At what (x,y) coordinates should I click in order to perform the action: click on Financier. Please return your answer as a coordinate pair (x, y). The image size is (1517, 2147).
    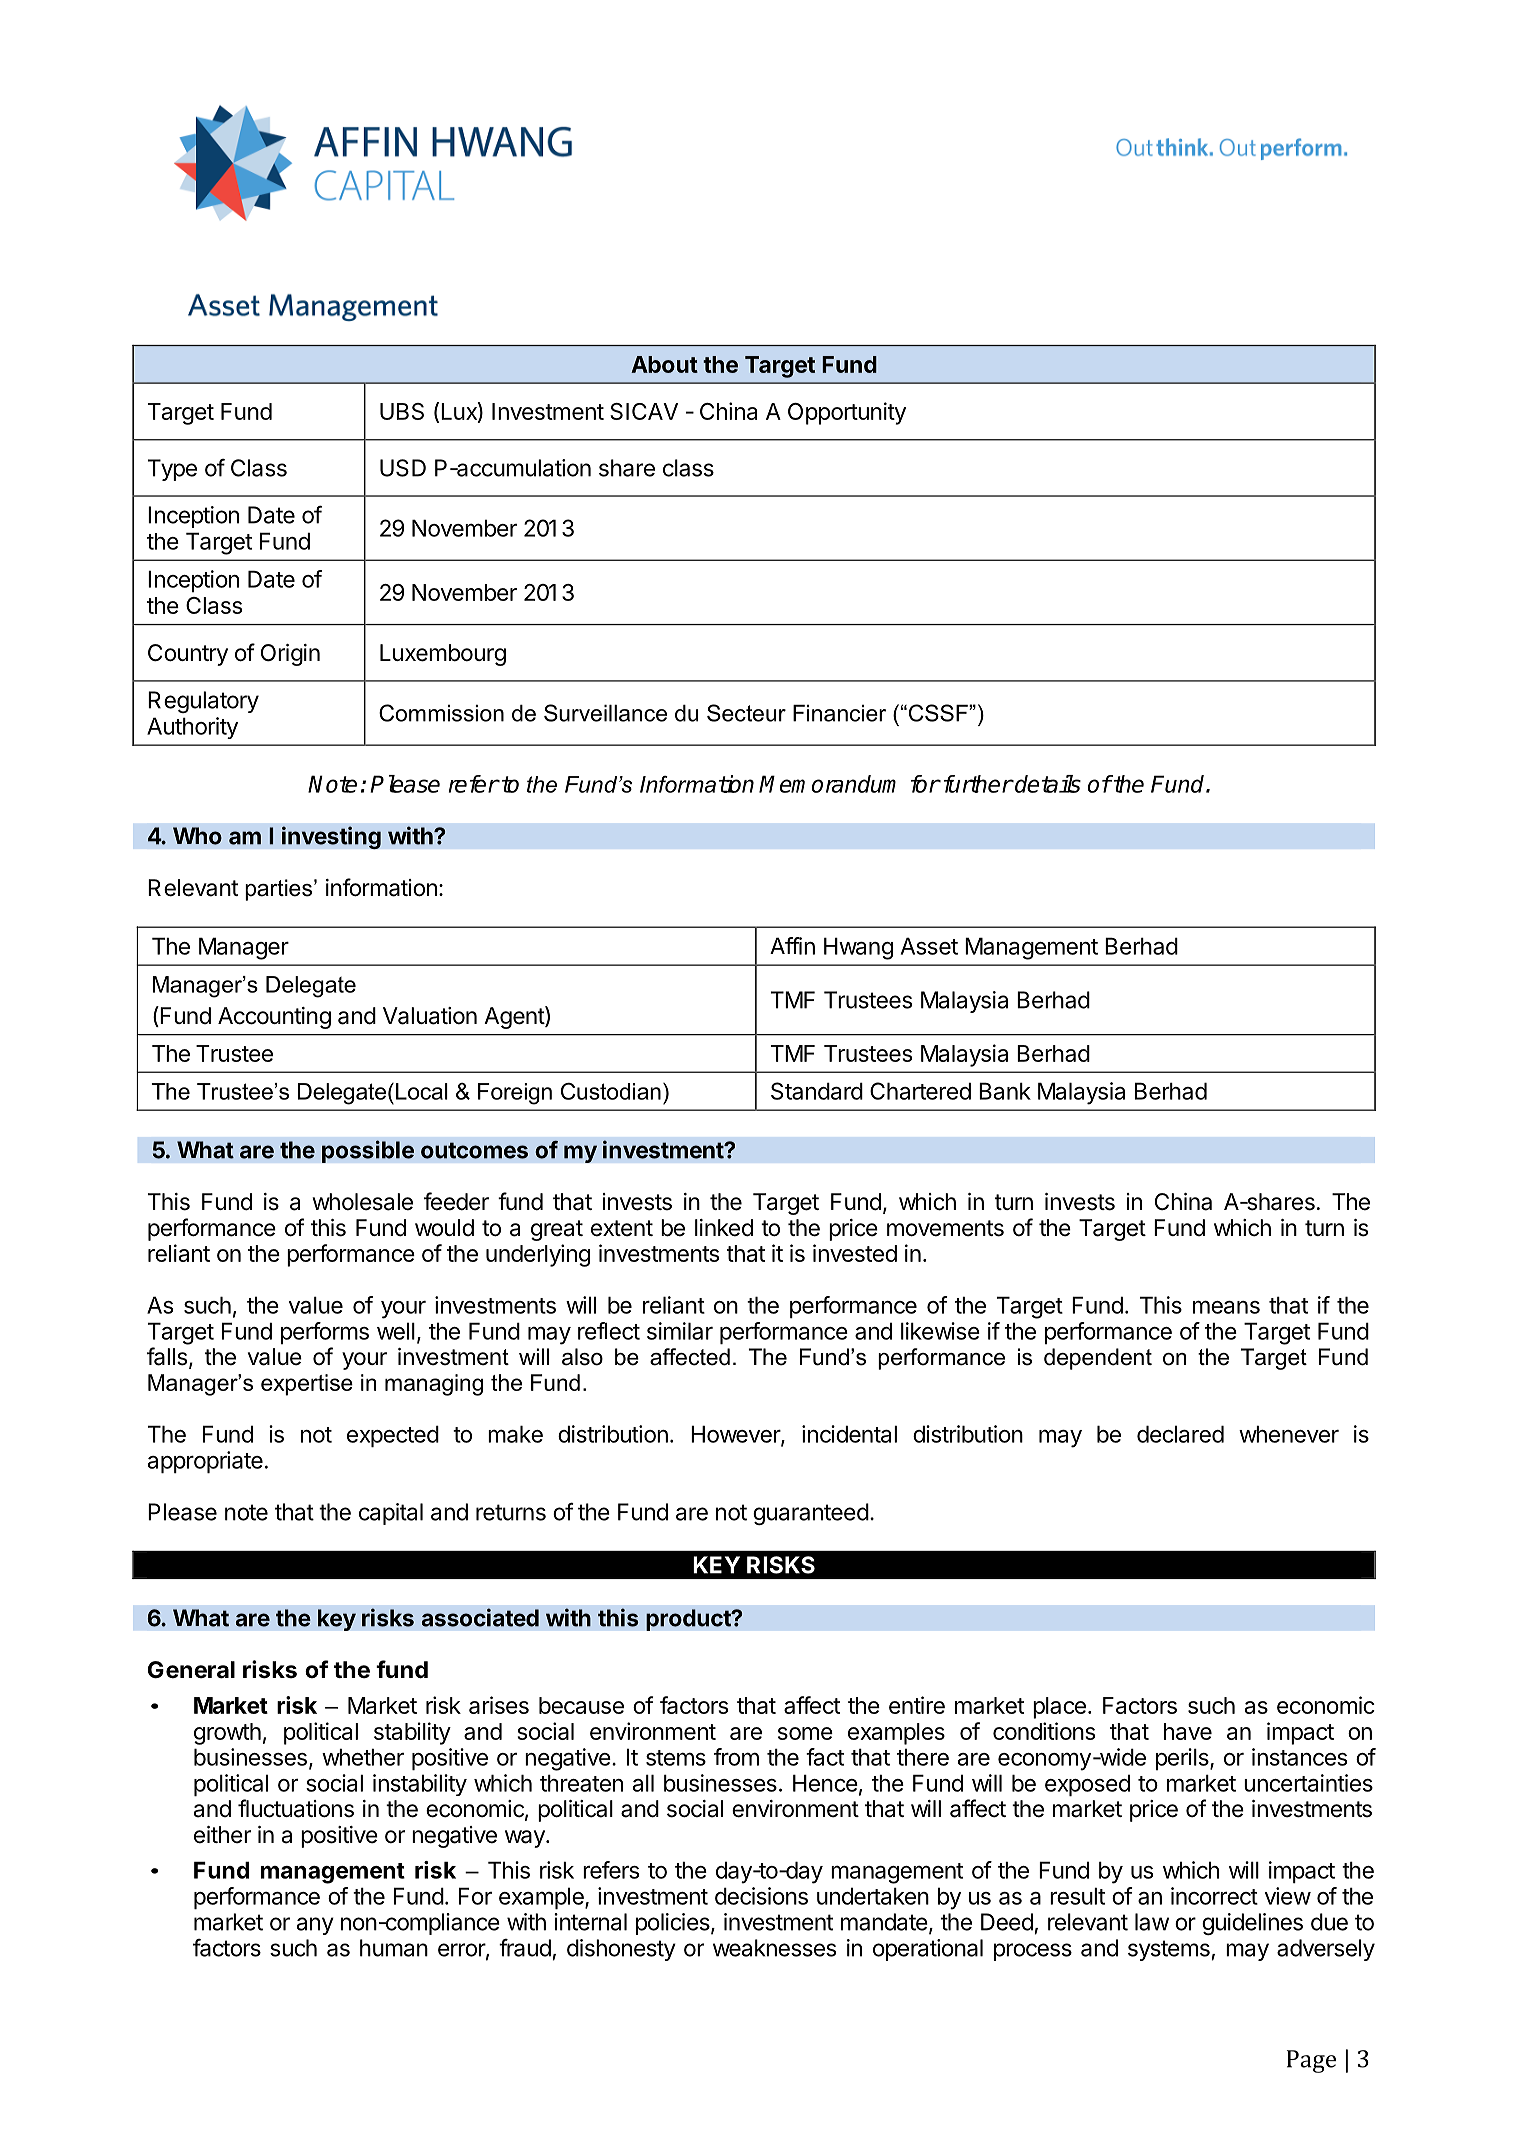
    Looking at the image, I should click on (839, 713).
